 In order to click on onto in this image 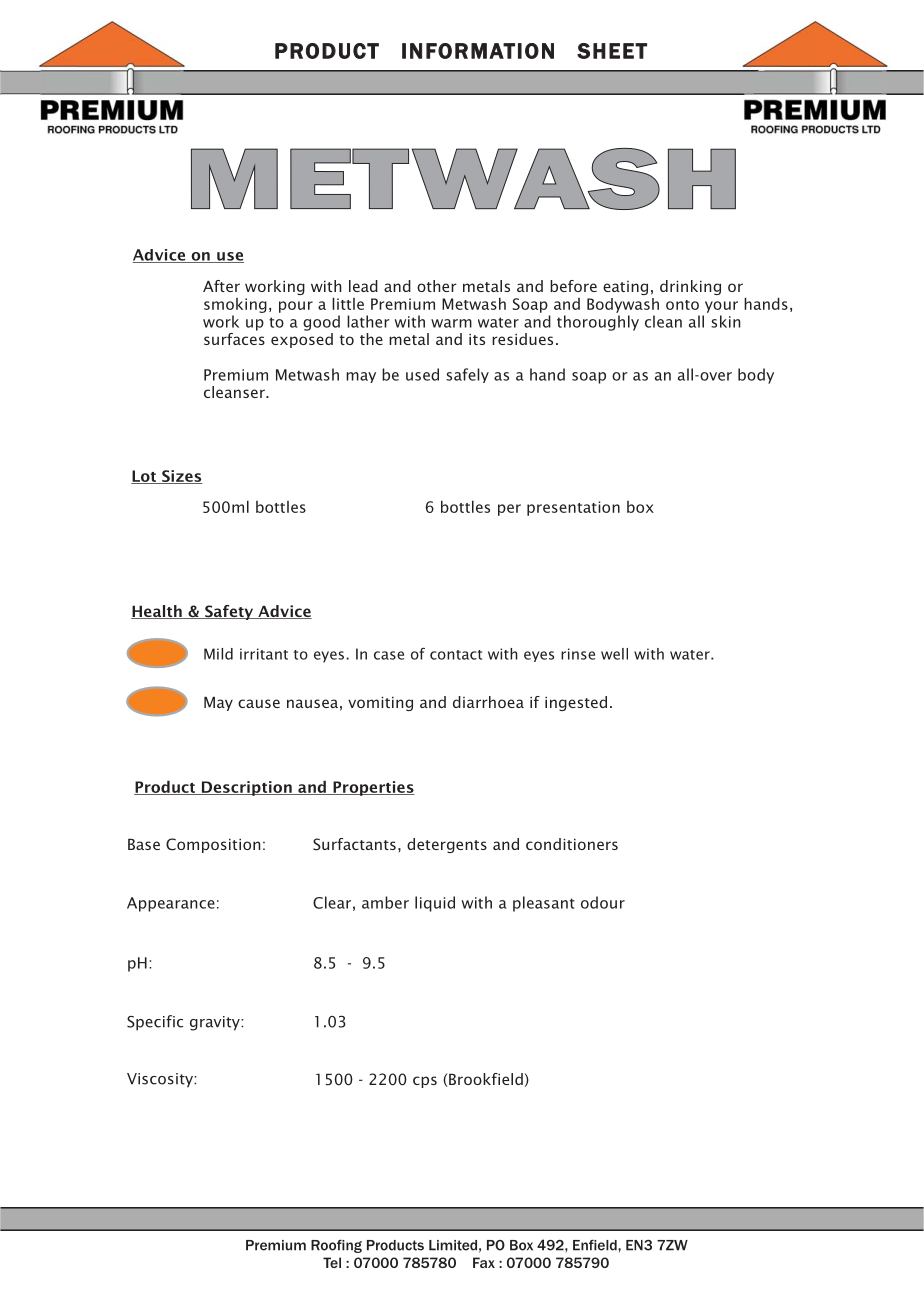, I will do `click(682, 305)`.
